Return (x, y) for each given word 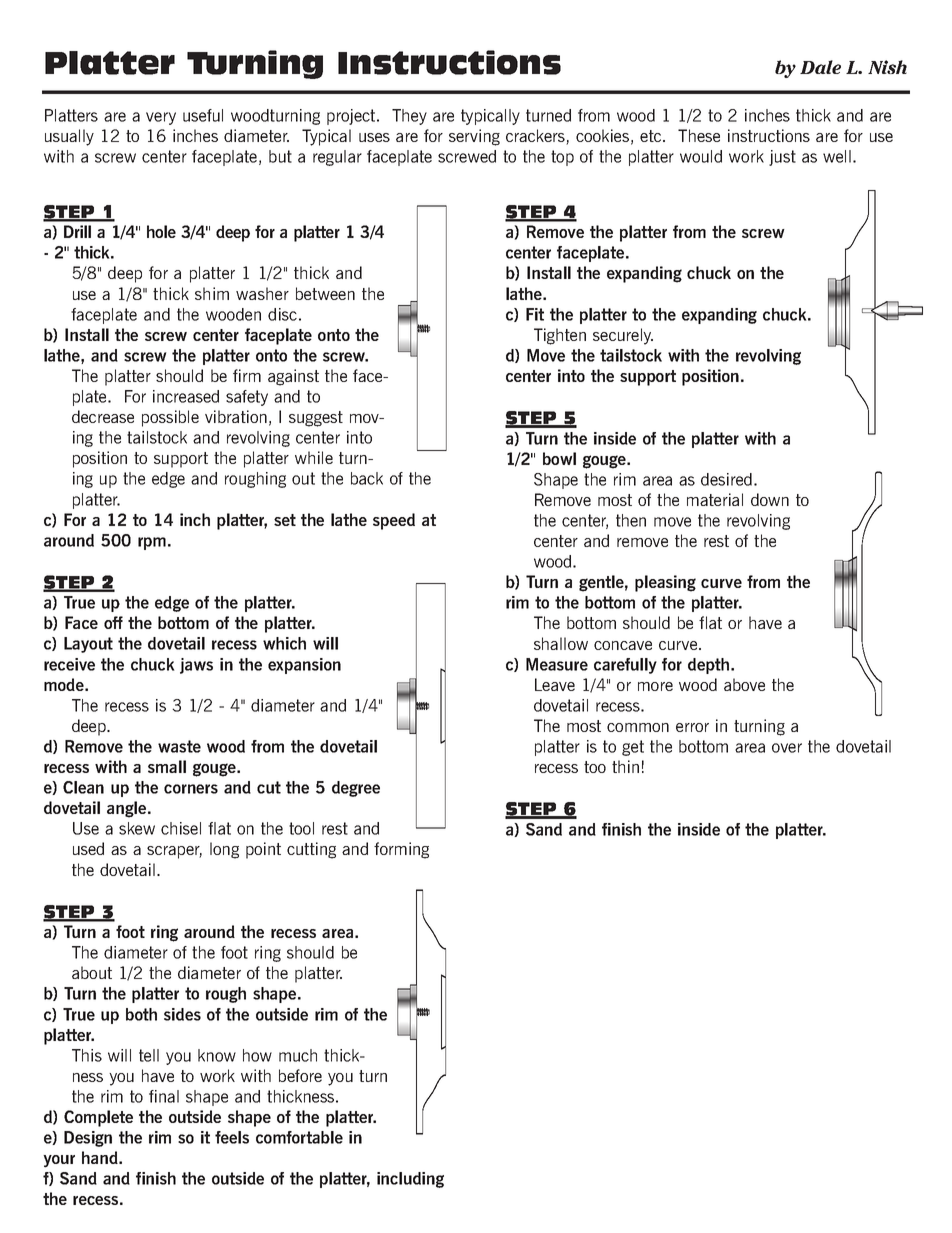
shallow (561, 643)
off (113, 622)
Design (88, 1139)
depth (708, 666)
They (409, 117)
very (161, 118)
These (699, 135)
